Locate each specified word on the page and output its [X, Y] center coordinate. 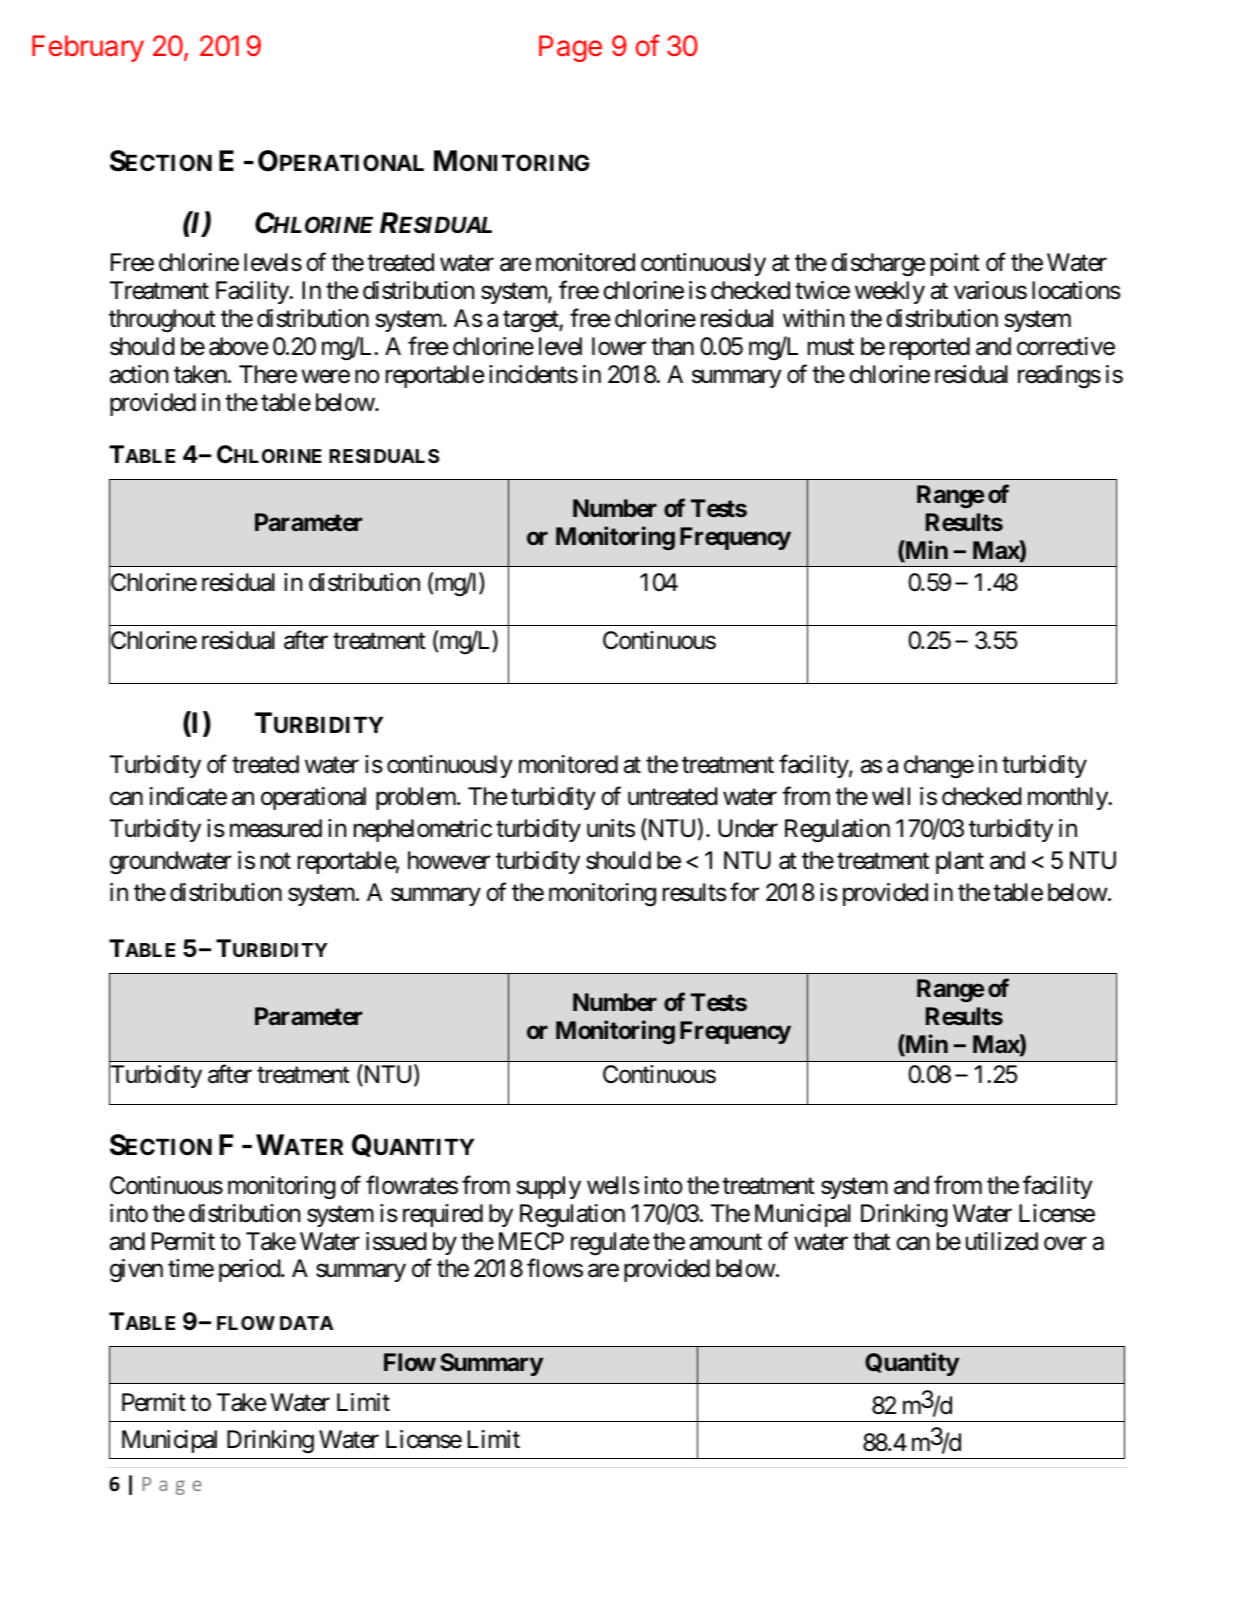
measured [276, 828]
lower [619, 346]
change [939, 767]
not [276, 861]
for [744, 892]
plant [960, 862]
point [955, 264]
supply [549, 1187]
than [672, 346]
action [139, 374]
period [250, 1270]
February [88, 48]
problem [417, 798]
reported [930, 348]
